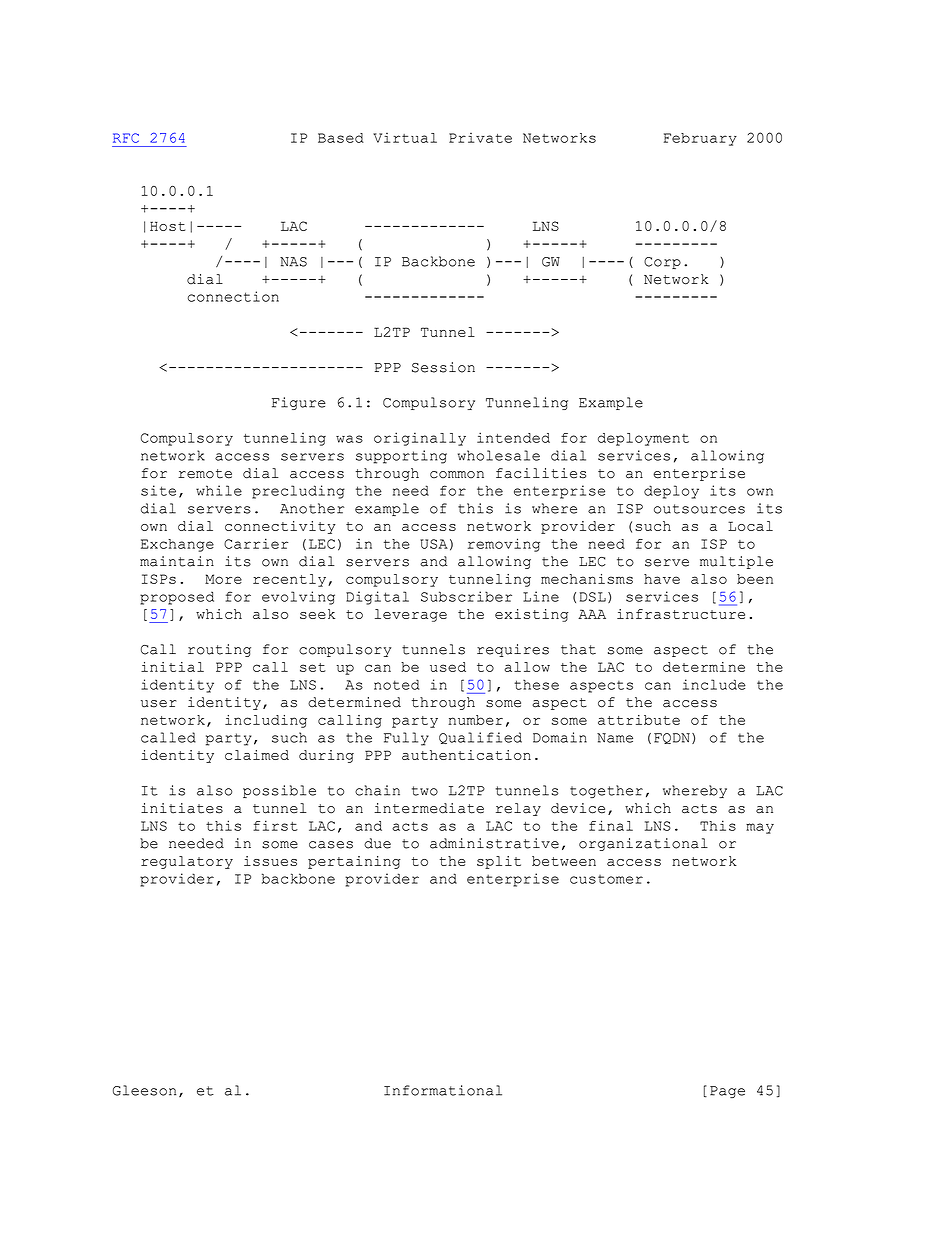 Image resolution: width=952 pixels, height=1233 pixels. Describe the element at coordinates (480, 138) in the screenshot. I see `Private` at that location.
